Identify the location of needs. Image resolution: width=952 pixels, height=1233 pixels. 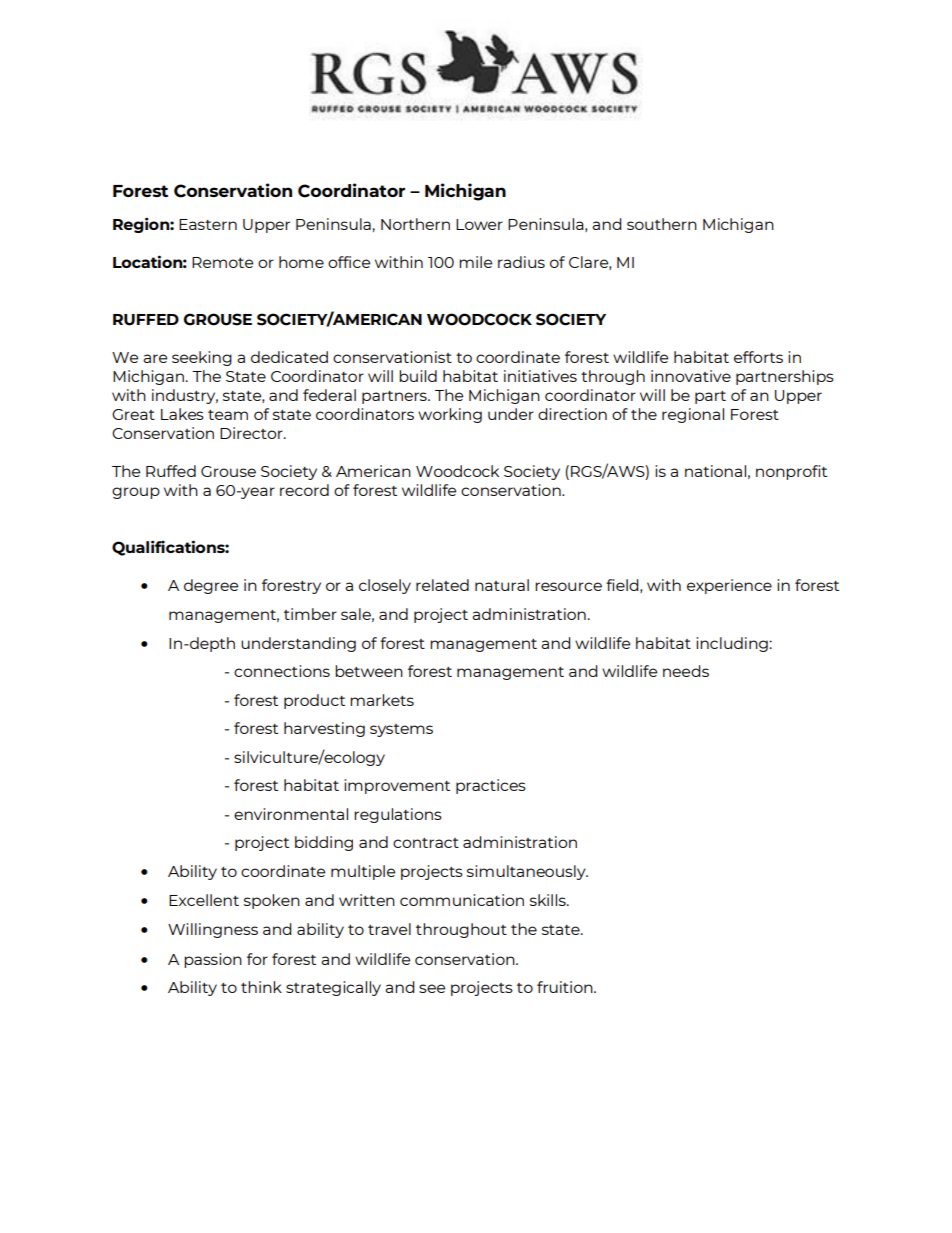
(686, 671).
